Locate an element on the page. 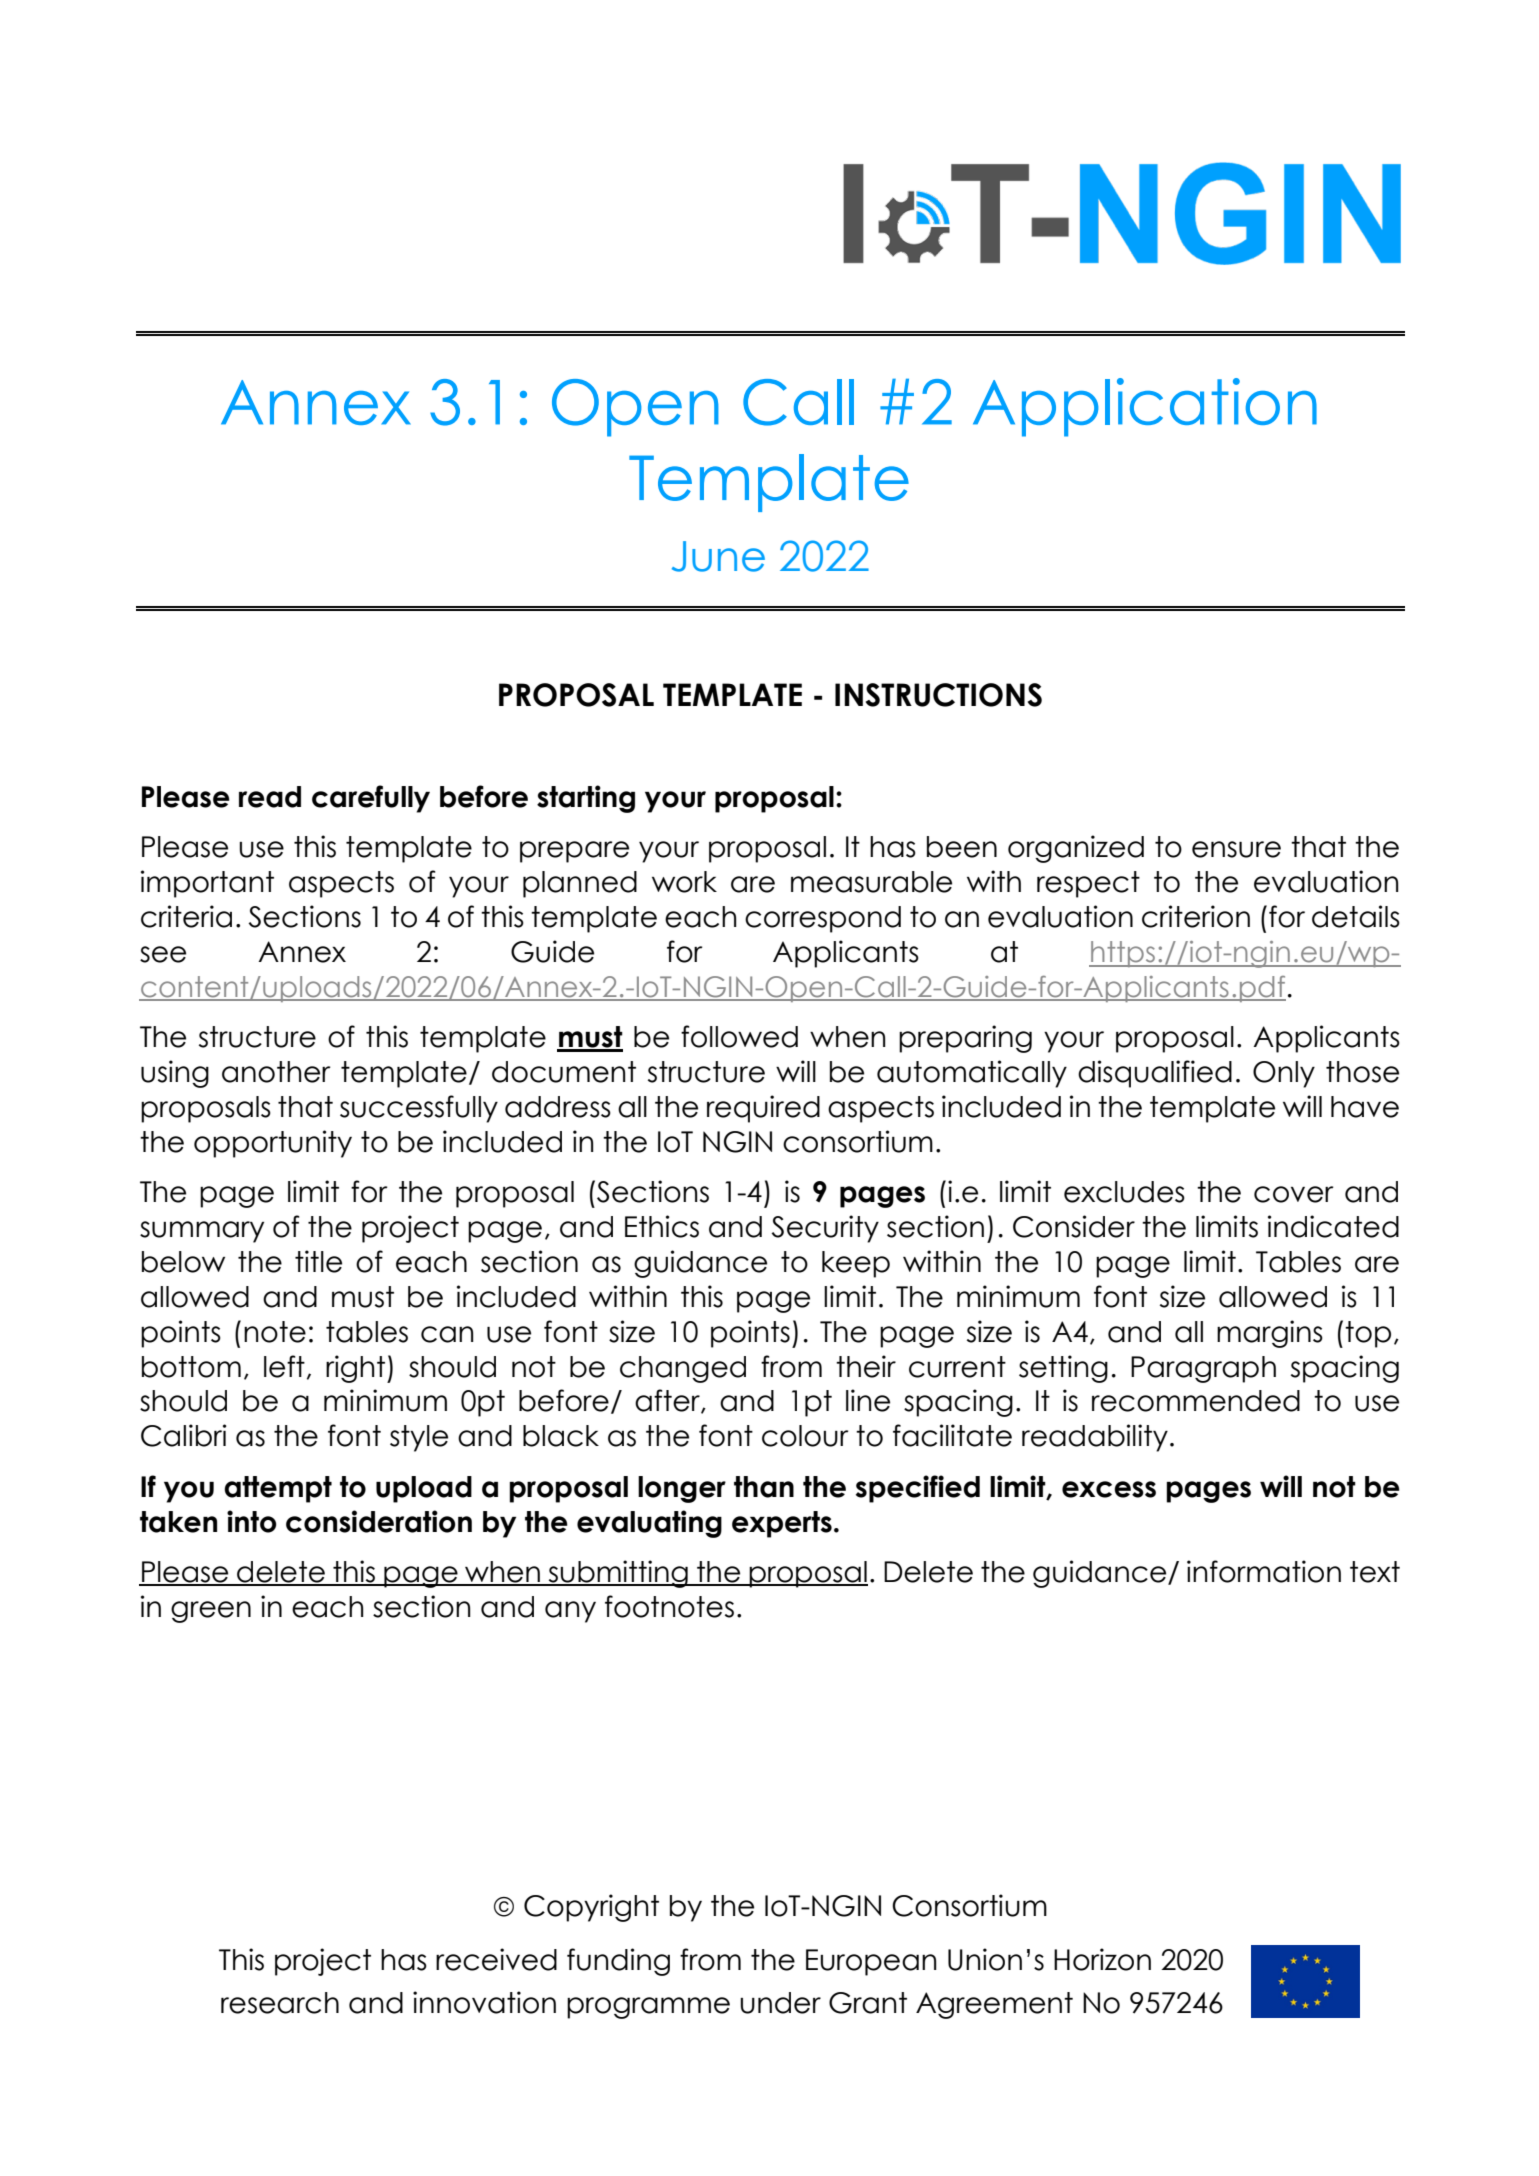  Security is located at coordinates (825, 1229).
